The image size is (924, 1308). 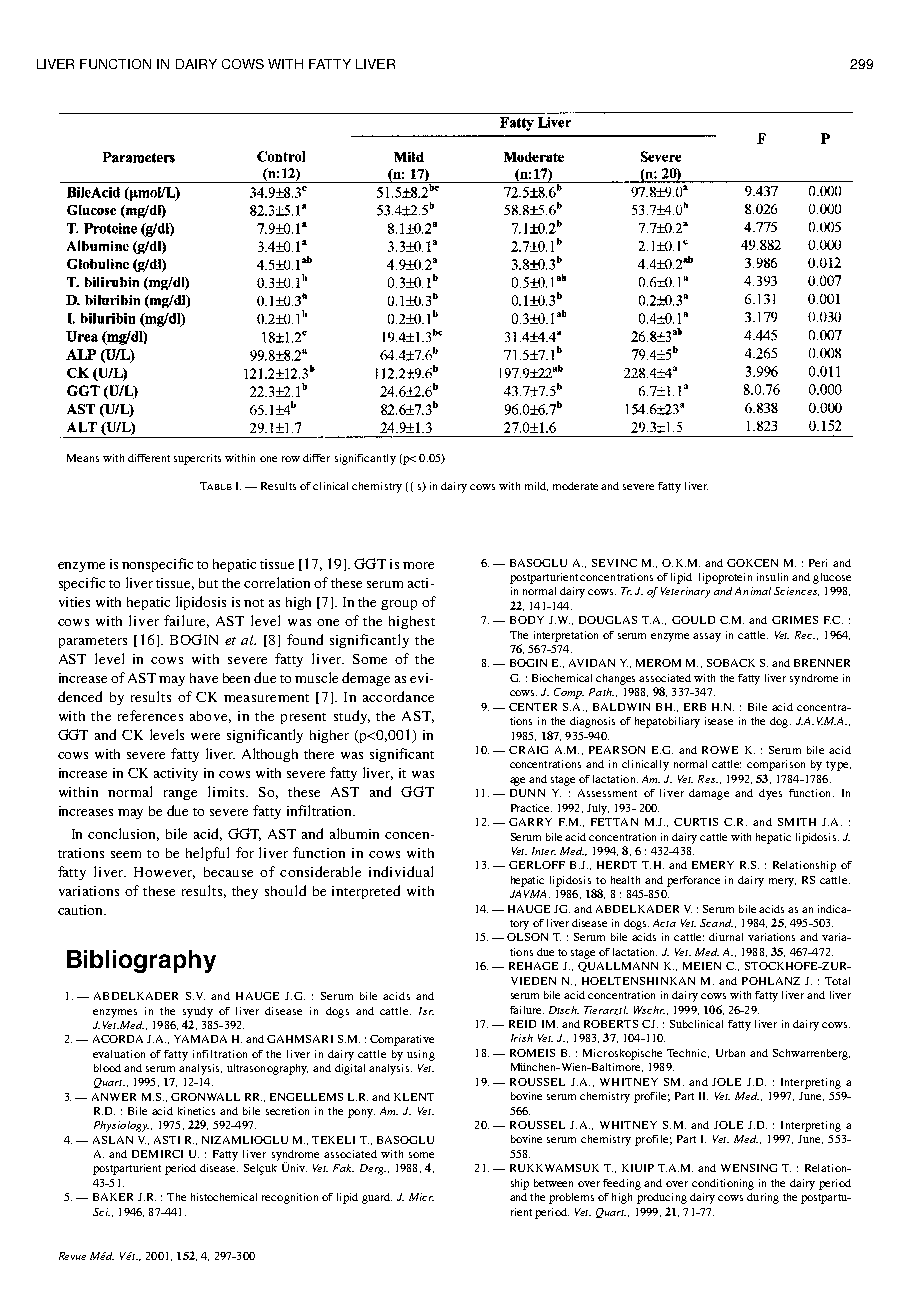 I want to click on during, so click(x=763, y=1198).
